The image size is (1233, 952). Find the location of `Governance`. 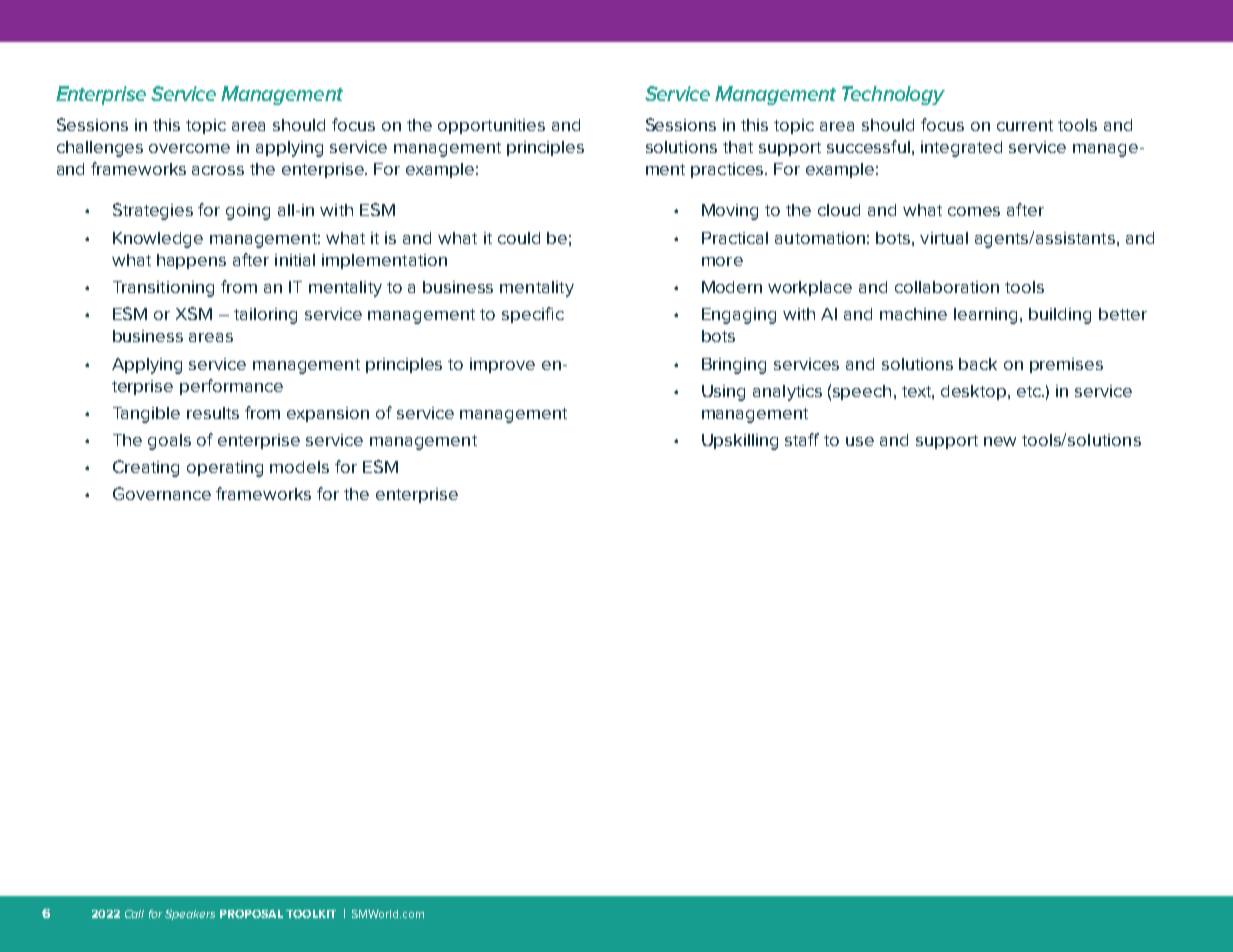

Governance is located at coordinates (162, 493).
